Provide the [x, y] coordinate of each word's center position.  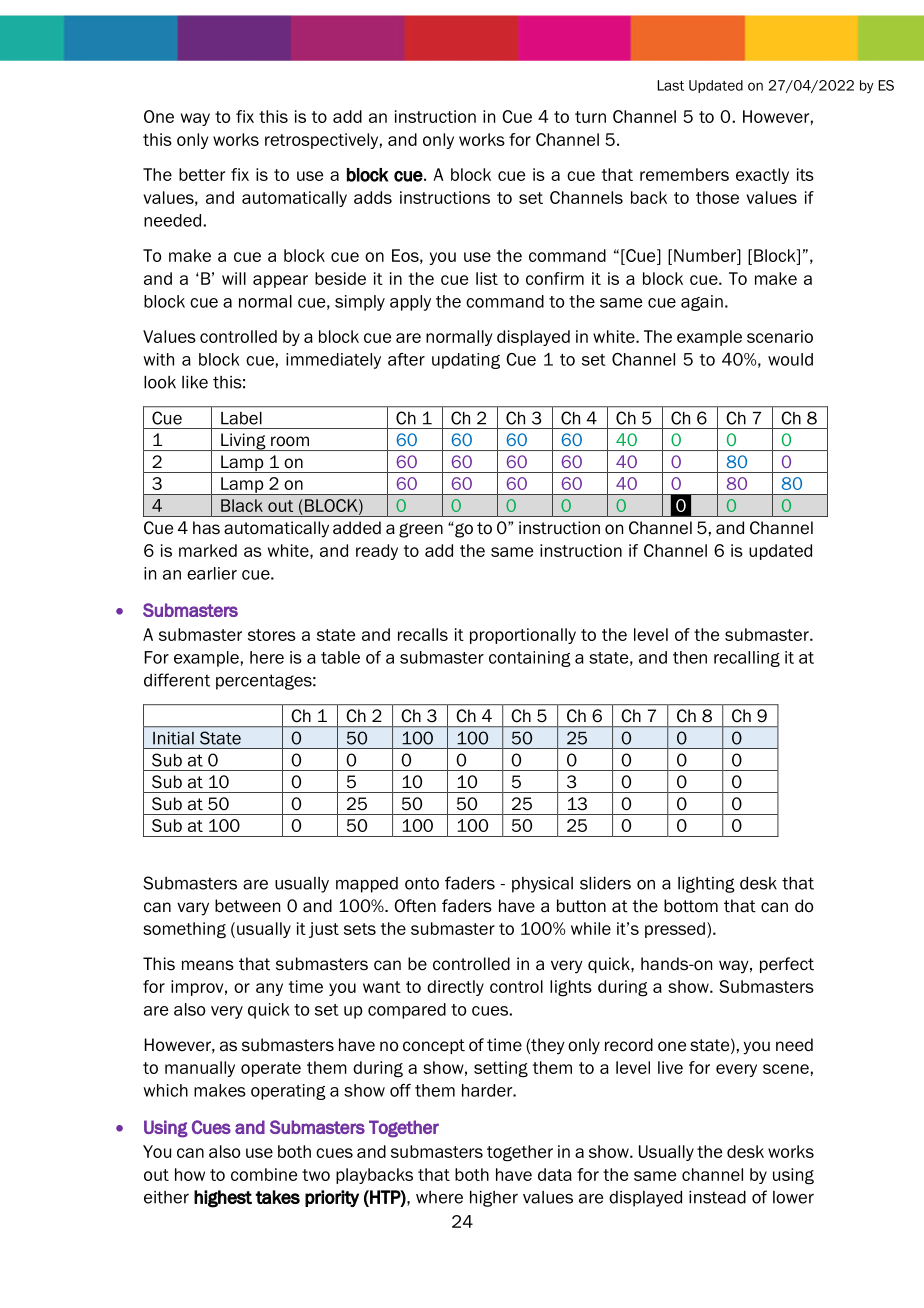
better [202, 174]
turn [590, 117]
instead [717, 1197]
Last [670, 85]
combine [264, 1174]
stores [272, 635]
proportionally [523, 636]
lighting [706, 885]
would [790, 359]
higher [494, 1199]
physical [542, 885]
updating [466, 361]
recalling [747, 659]
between [247, 906]
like [195, 382]
